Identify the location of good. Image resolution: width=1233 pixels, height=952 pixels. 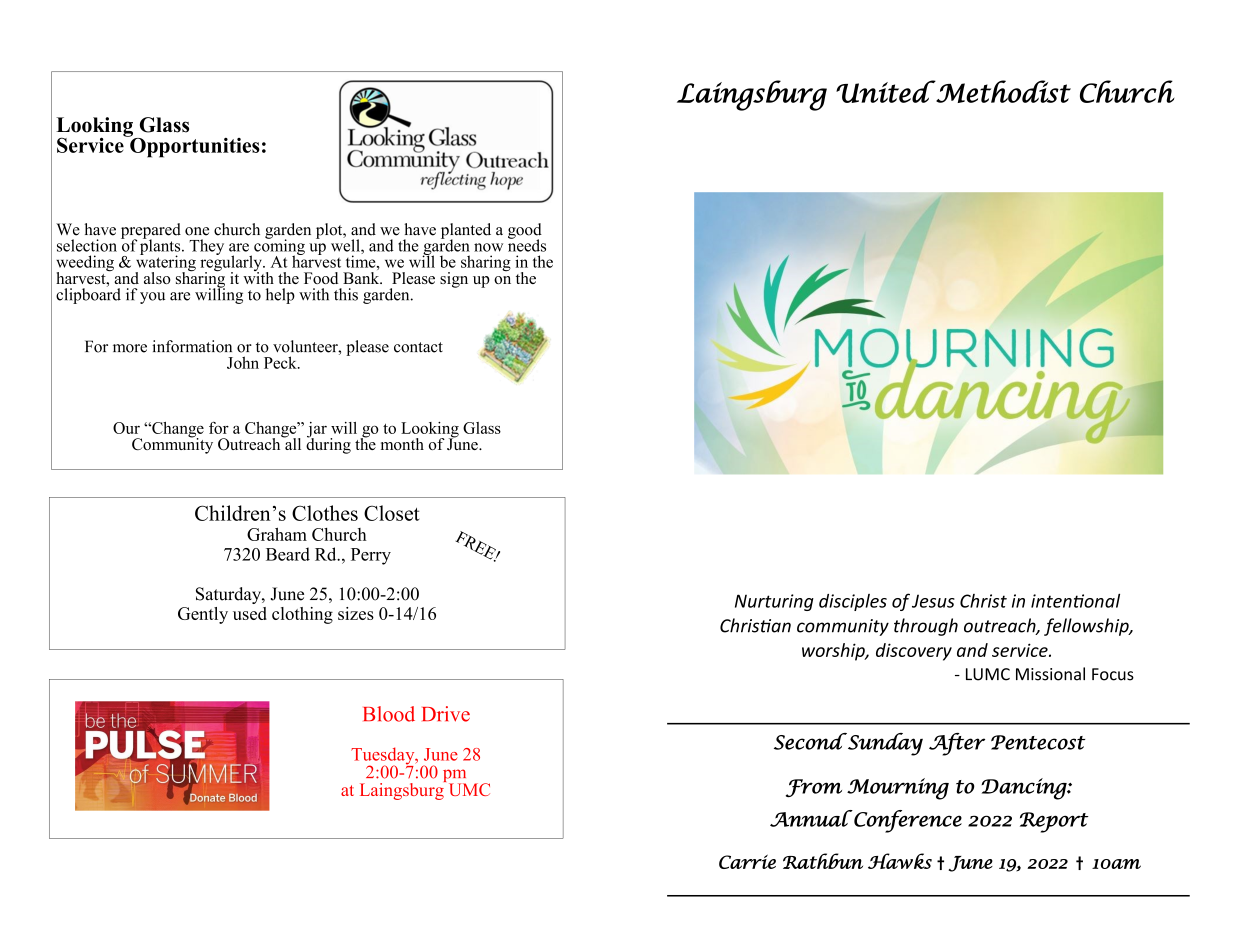
(525, 232).
